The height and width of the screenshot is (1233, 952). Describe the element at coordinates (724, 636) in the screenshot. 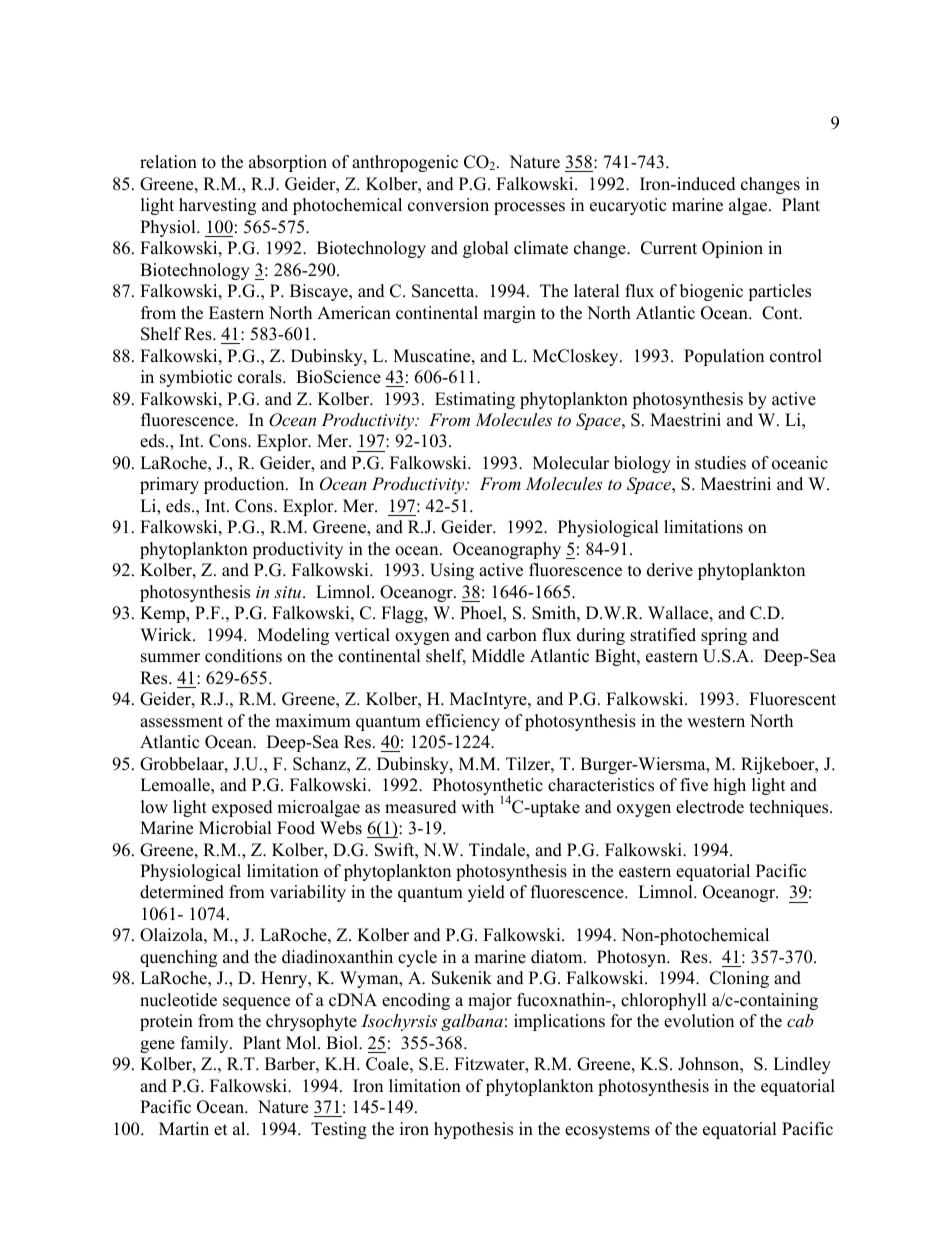

I see `spring` at that location.
